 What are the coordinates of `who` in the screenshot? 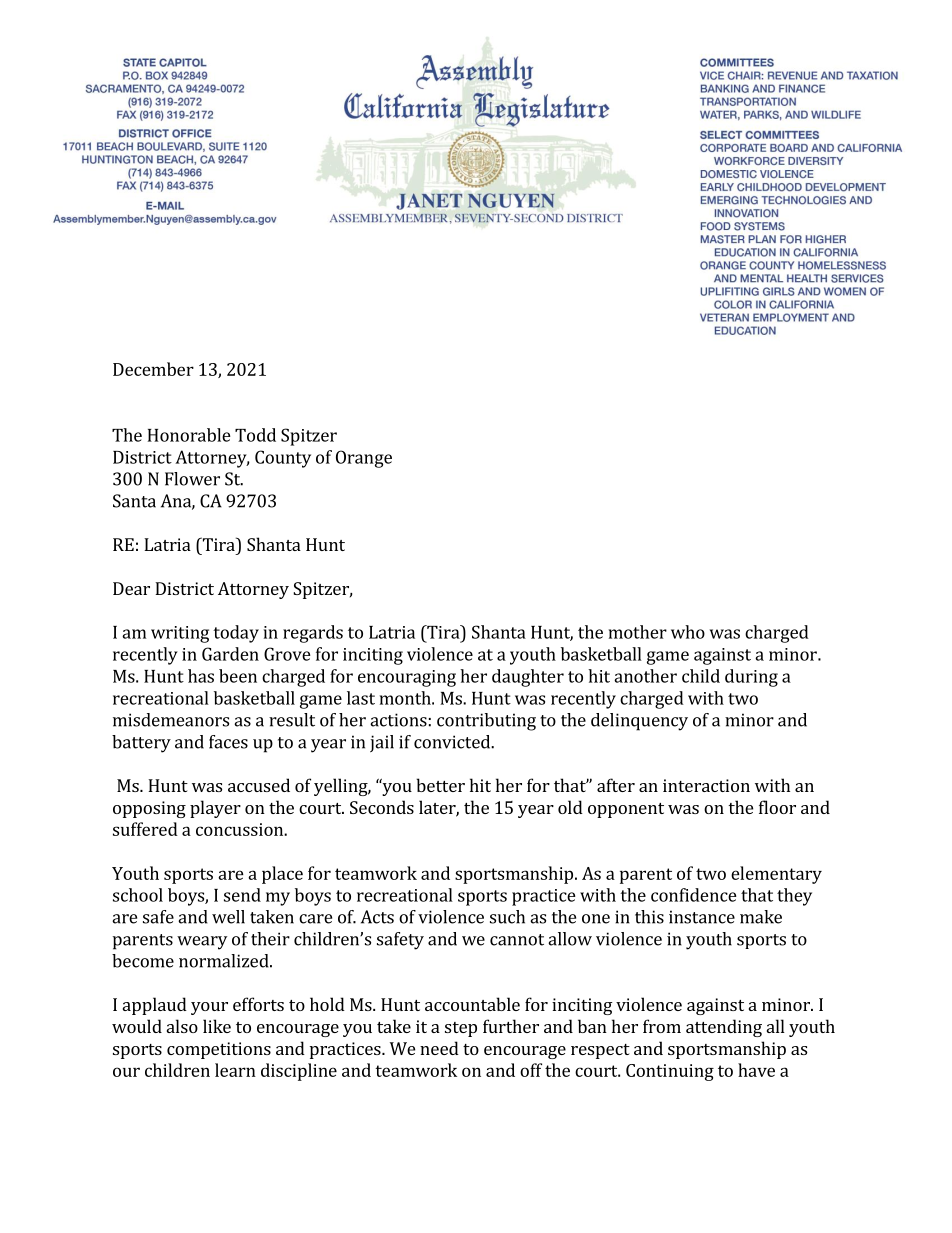 It's located at (688, 632).
